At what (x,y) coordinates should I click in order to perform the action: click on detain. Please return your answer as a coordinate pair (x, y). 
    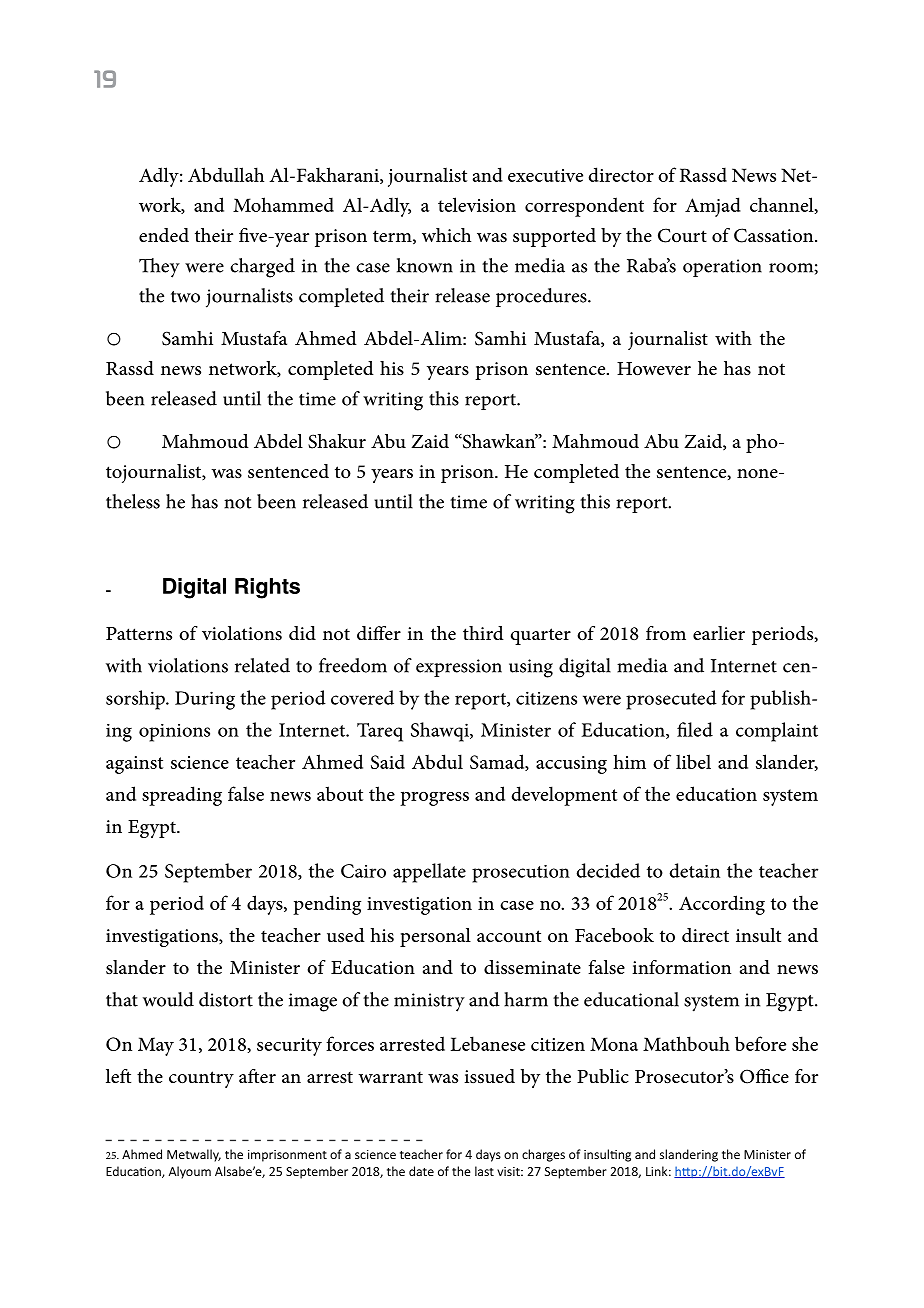
    Looking at the image, I should click on (694, 870).
